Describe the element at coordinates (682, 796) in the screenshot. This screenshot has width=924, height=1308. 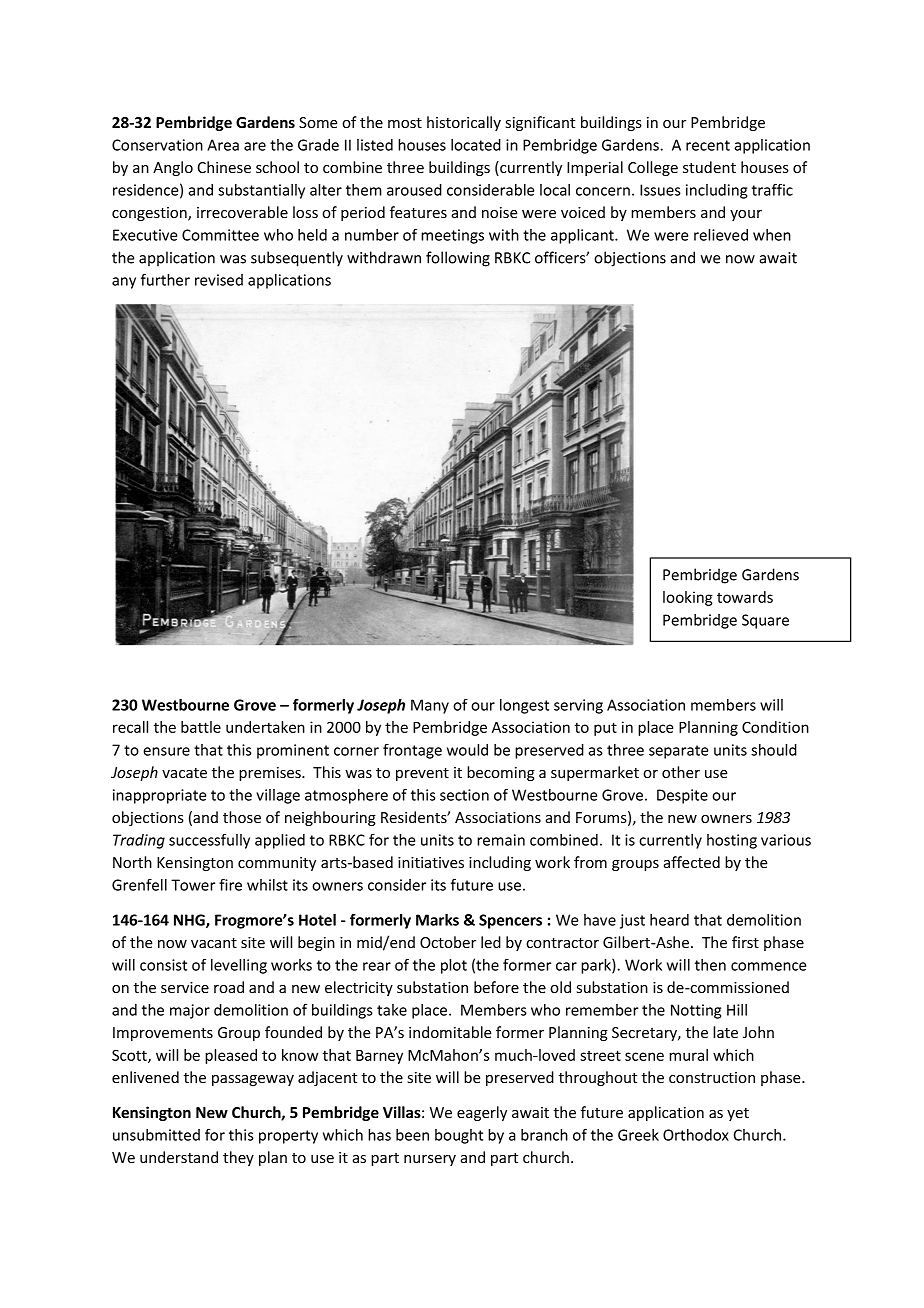
I see `Despite` at that location.
